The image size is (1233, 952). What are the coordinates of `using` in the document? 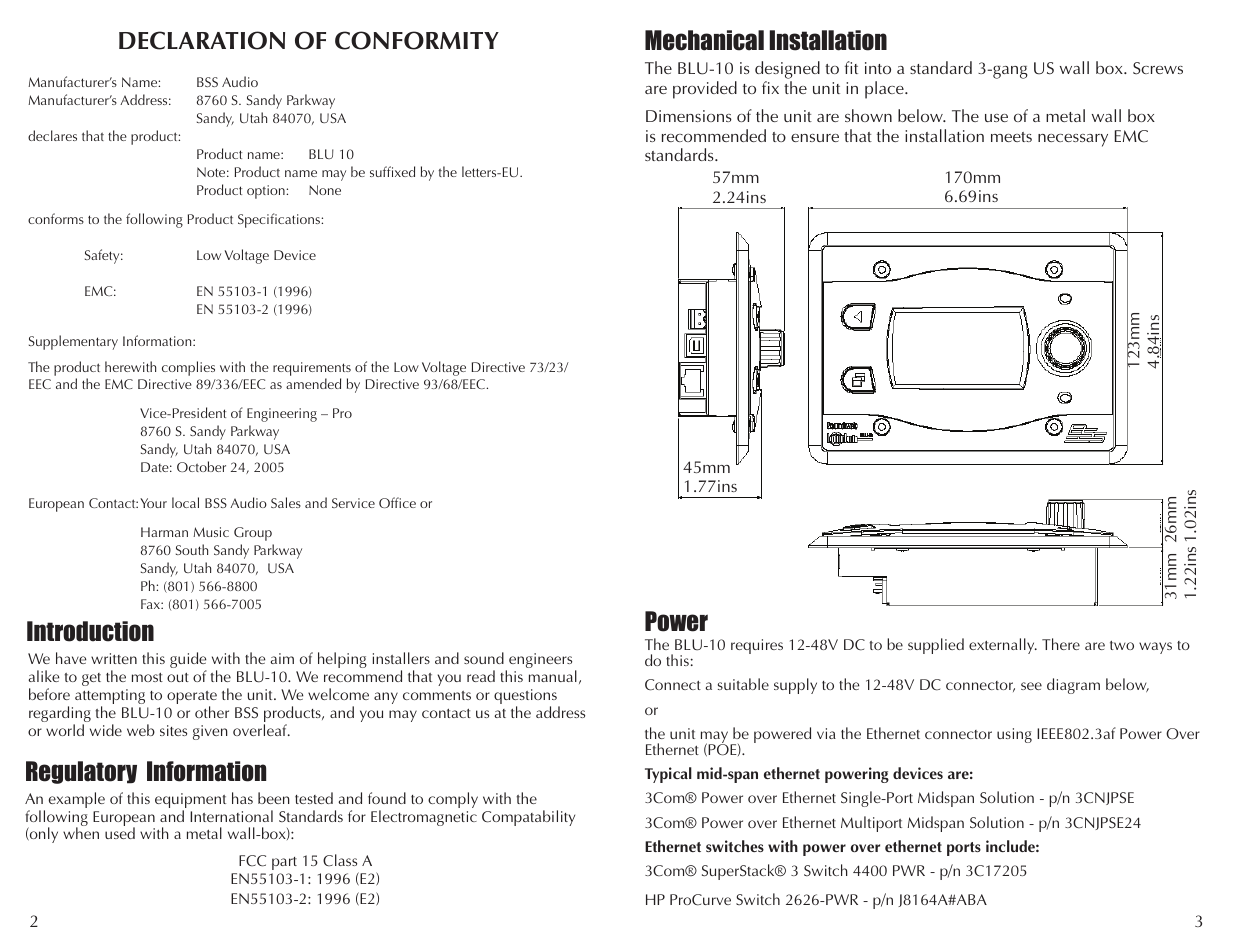 It's located at (1014, 735).
